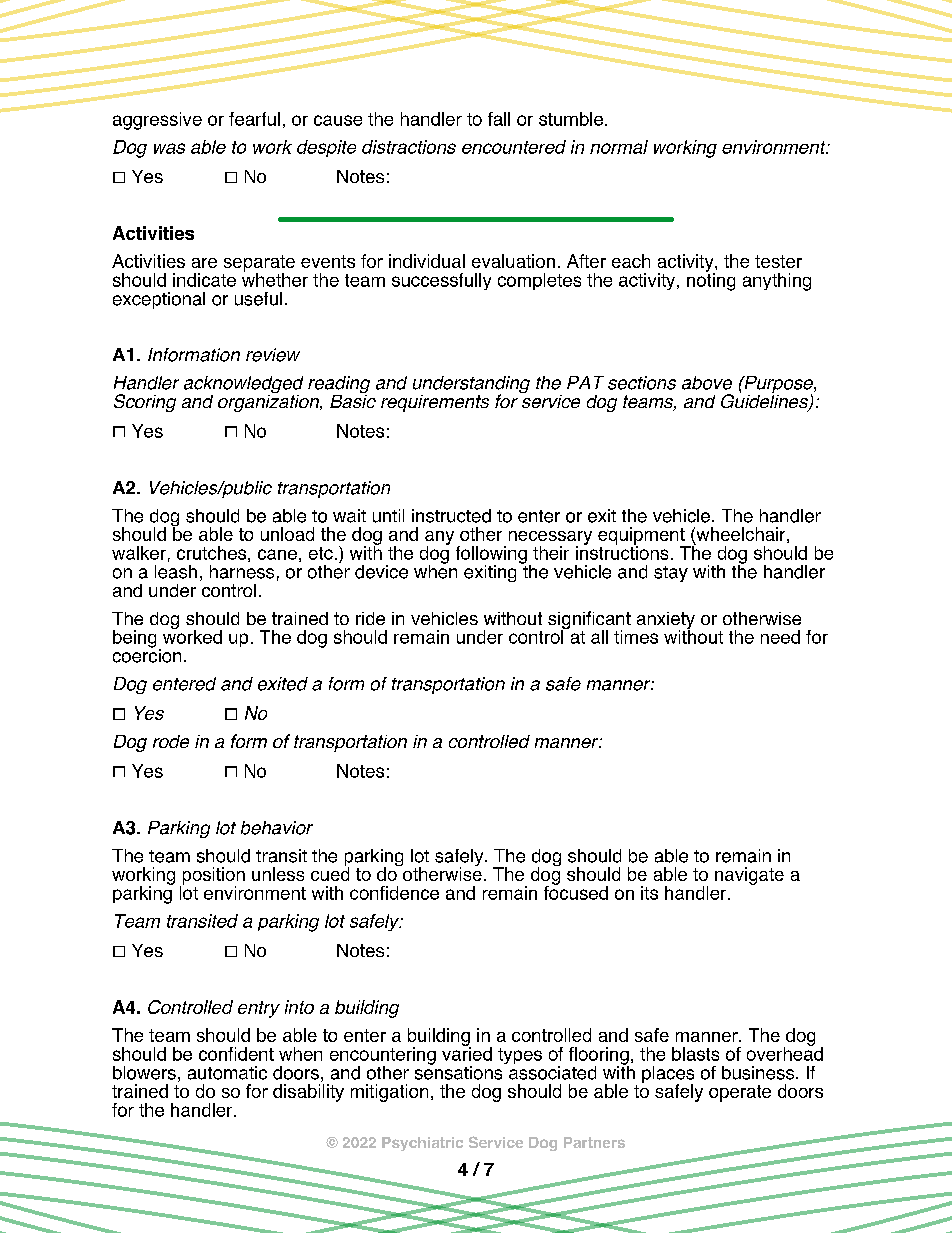  I want to click on distractions, so click(409, 147).
